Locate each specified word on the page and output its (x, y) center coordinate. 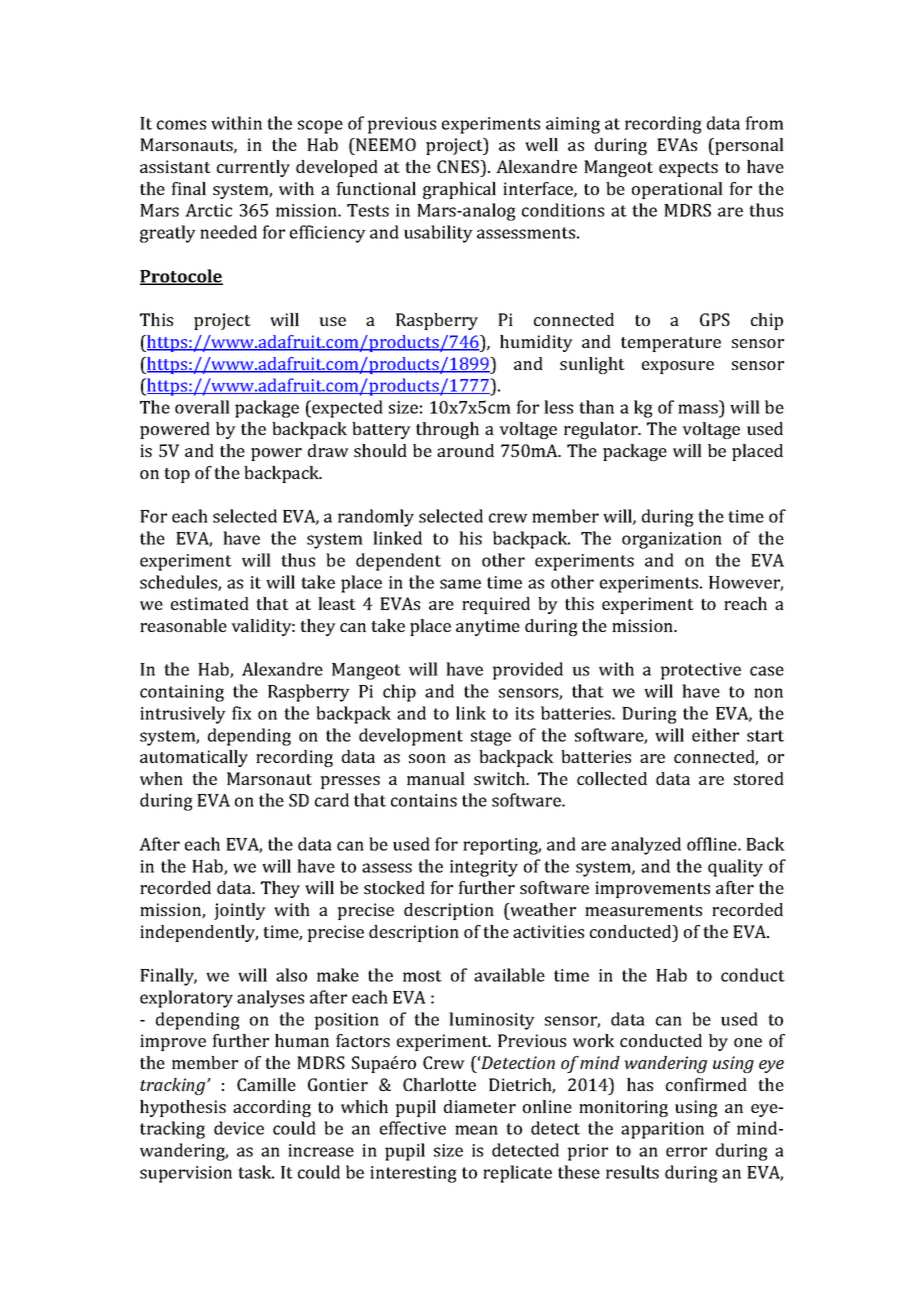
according (272, 1108)
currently (253, 168)
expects (688, 169)
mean (476, 1130)
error (686, 1152)
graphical (459, 190)
